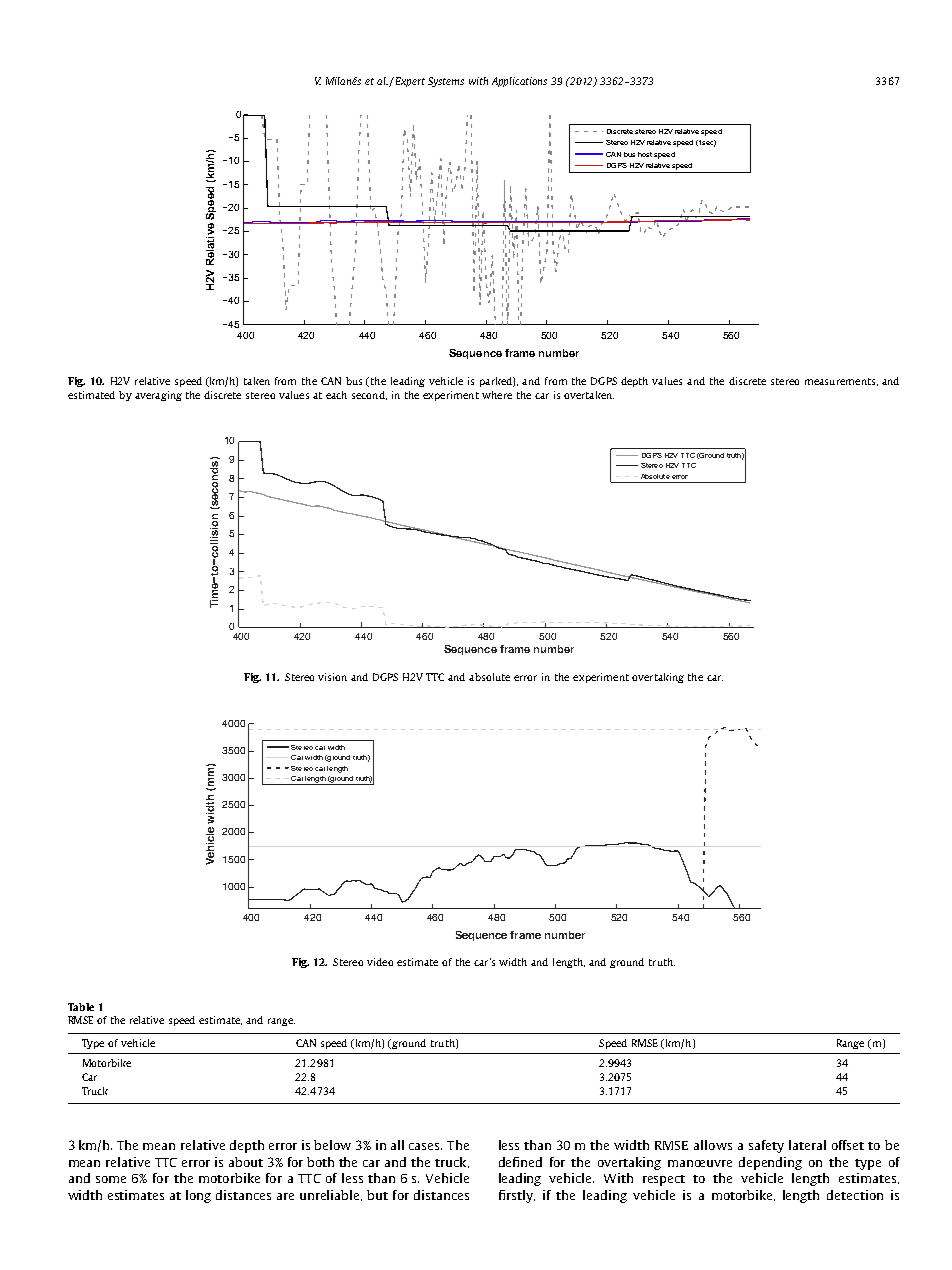 The width and height of the image is (952, 1270). I want to click on measurements, so click(840, 381).
